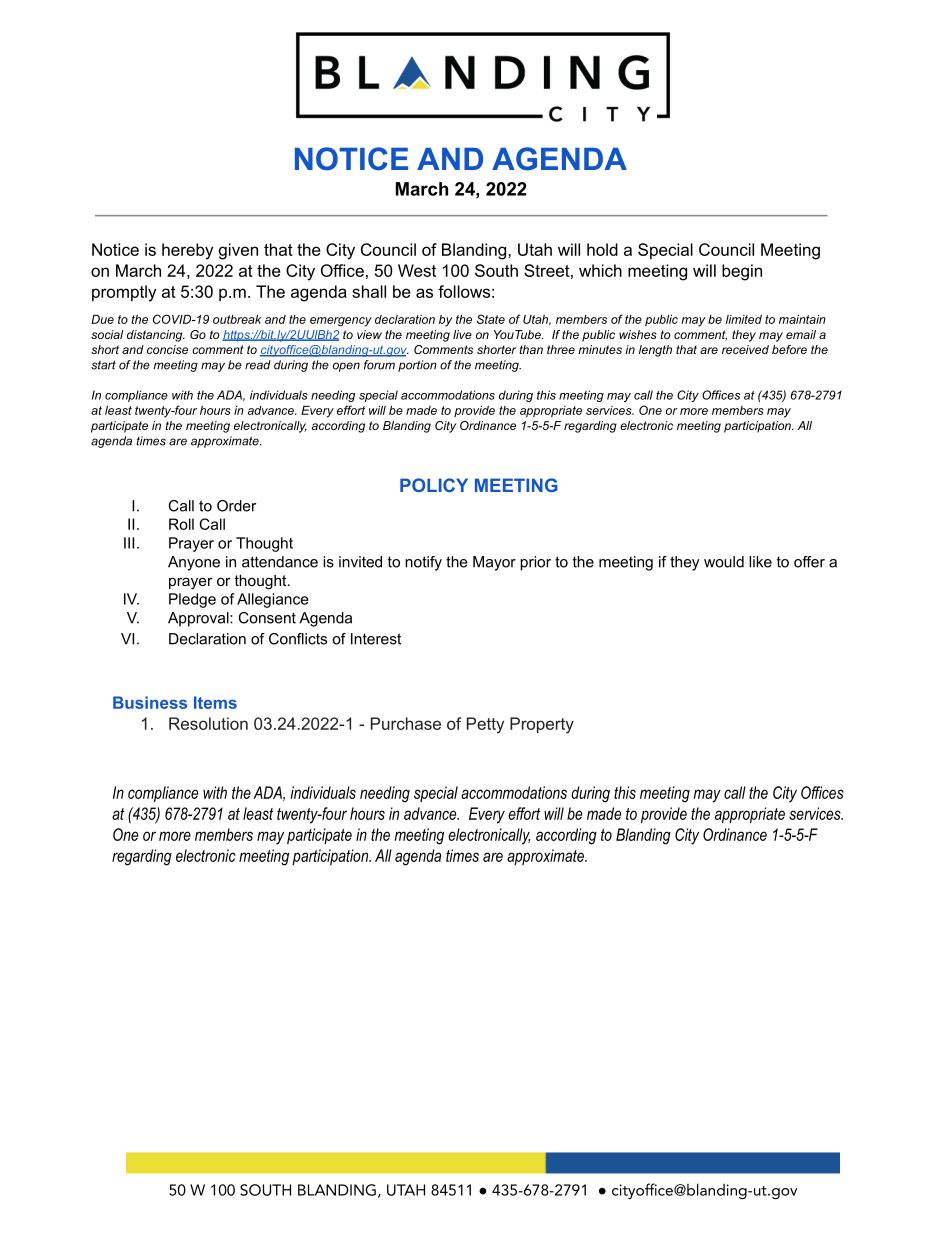 The height and width of the image is (1233, 952). What do you see at coordinates (187, 251) in the image?
I see `hereby` at bounding box center [187, 251].
